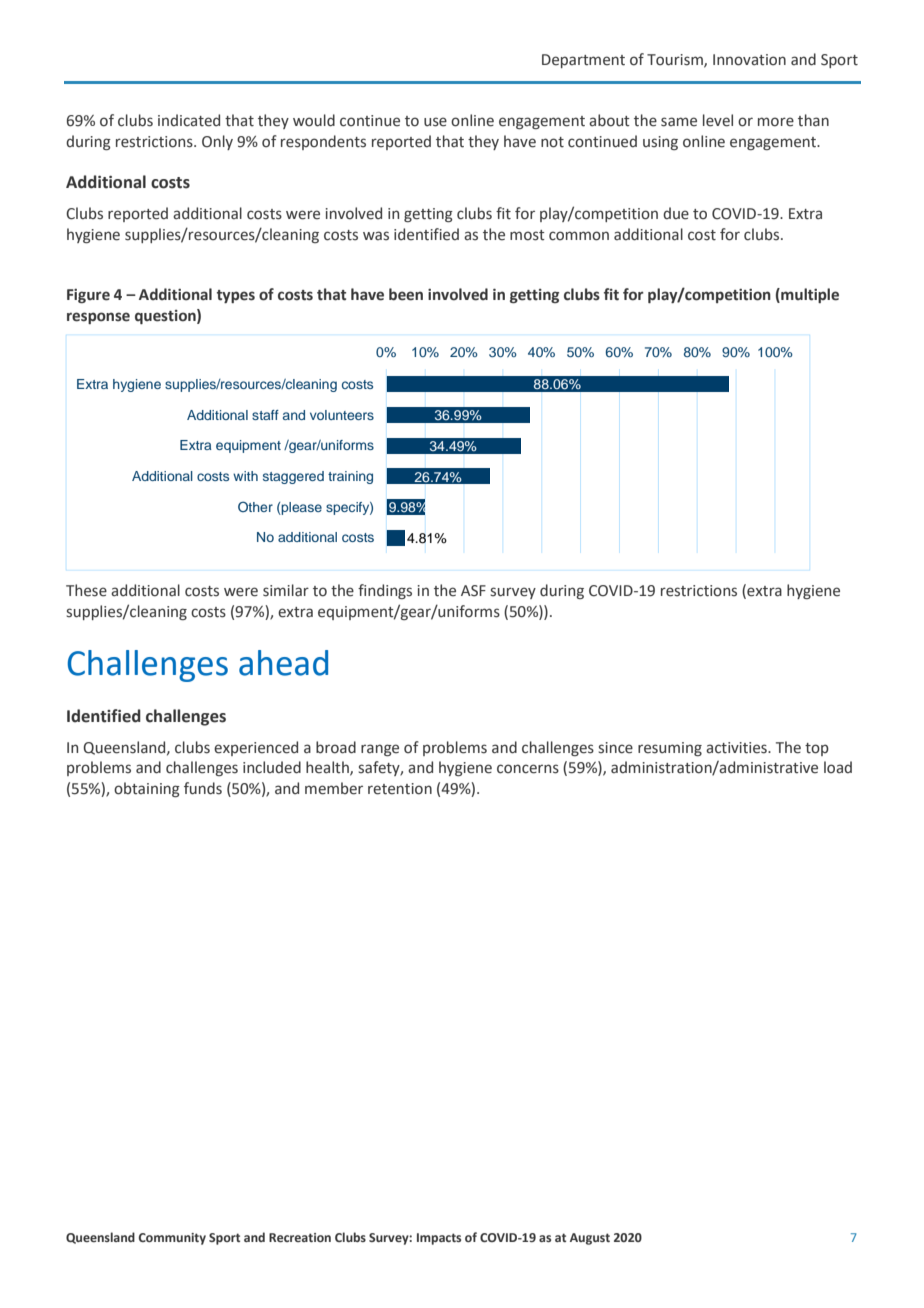 Image resolution: width=924 pixels, height=1308 pixels. I want to click on indicated, so click(189, 120).
